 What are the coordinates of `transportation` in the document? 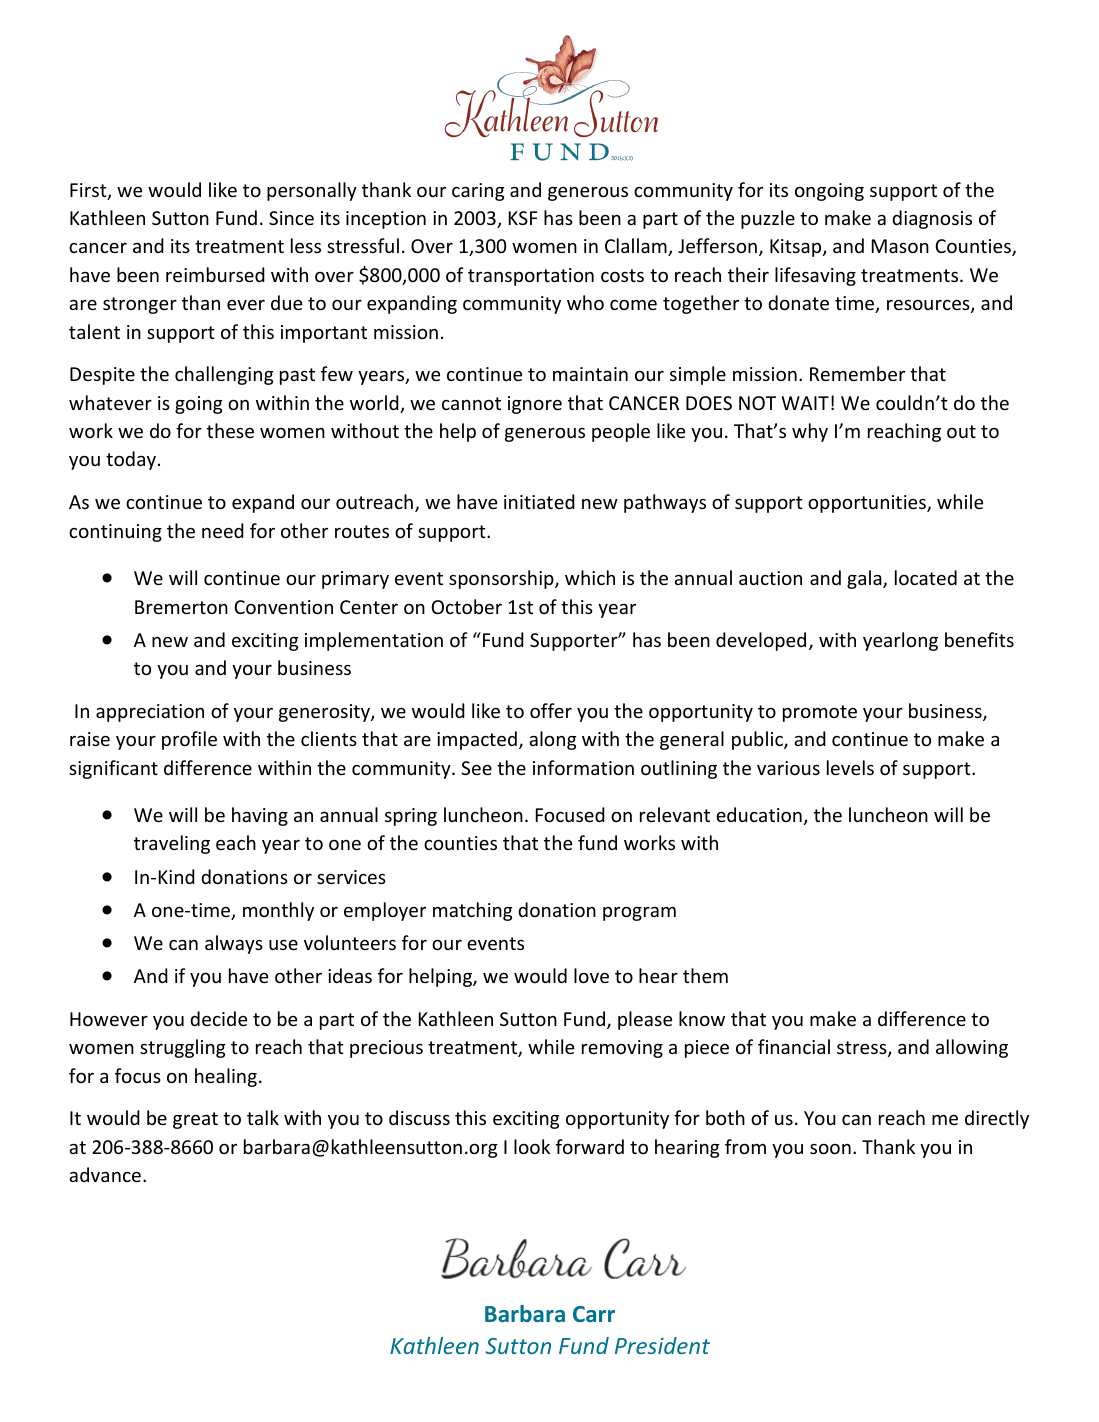 It's located at (531, 277).
